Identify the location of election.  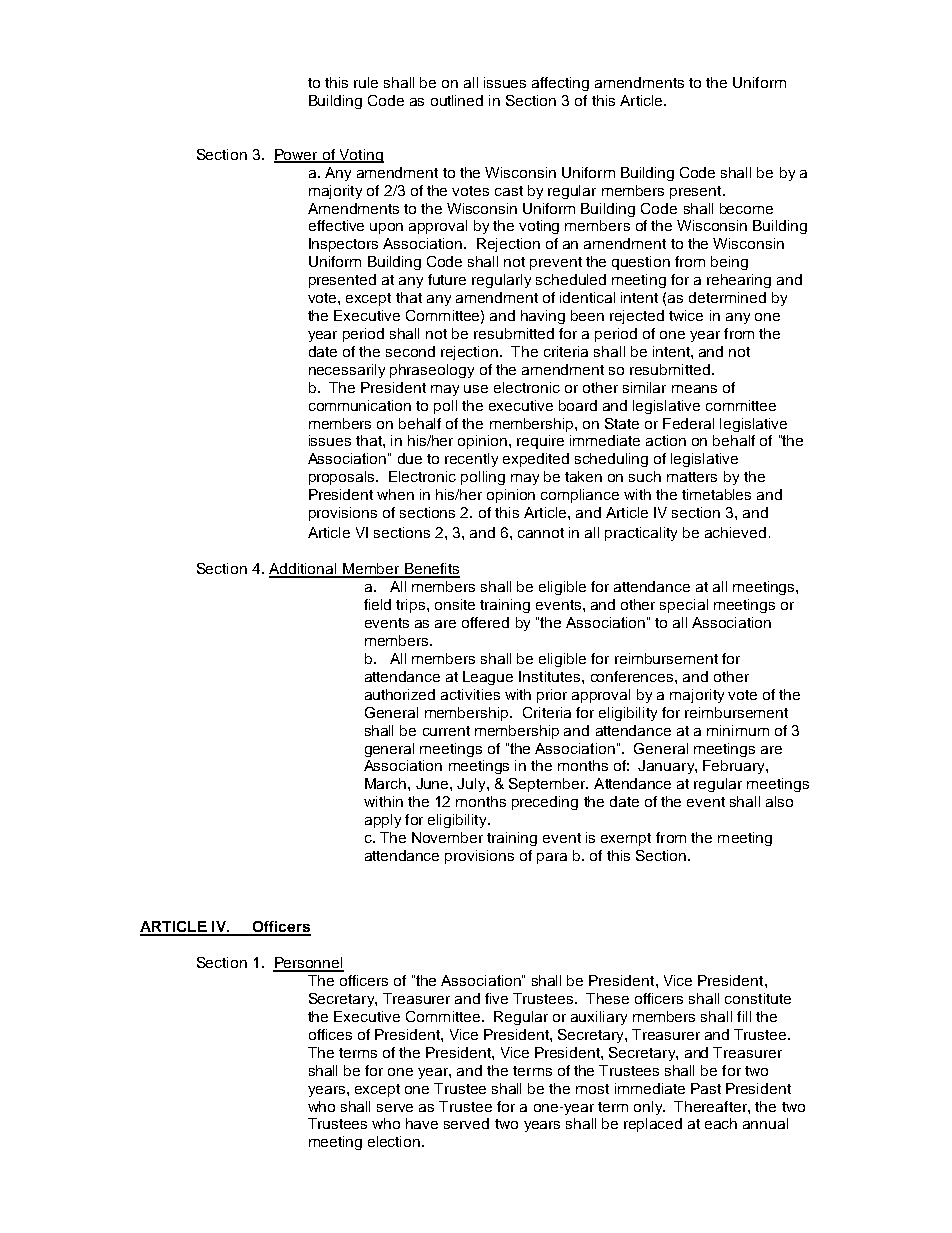
(395, 1141).
